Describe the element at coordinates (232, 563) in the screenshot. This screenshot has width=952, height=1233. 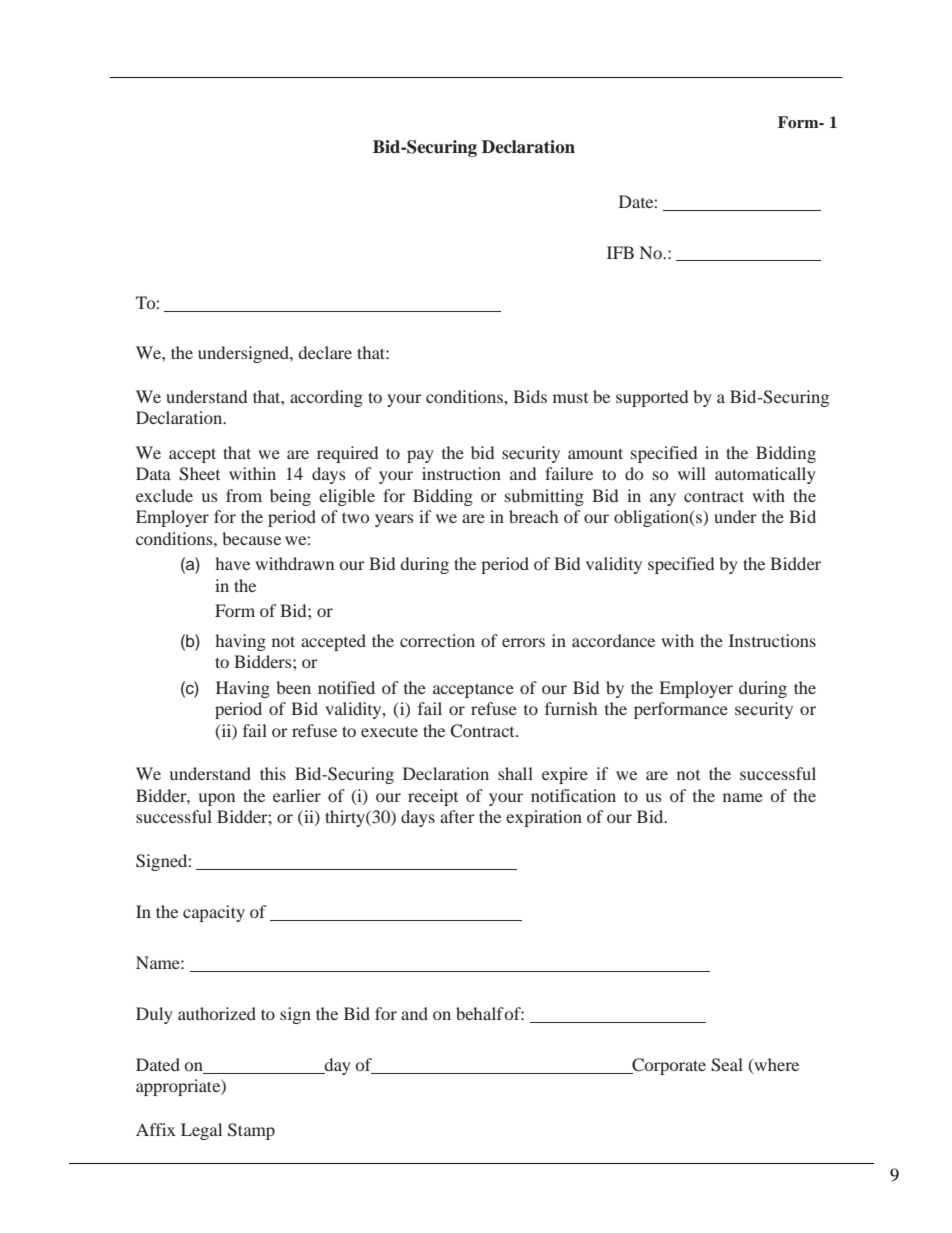
I see `have` at that location.
